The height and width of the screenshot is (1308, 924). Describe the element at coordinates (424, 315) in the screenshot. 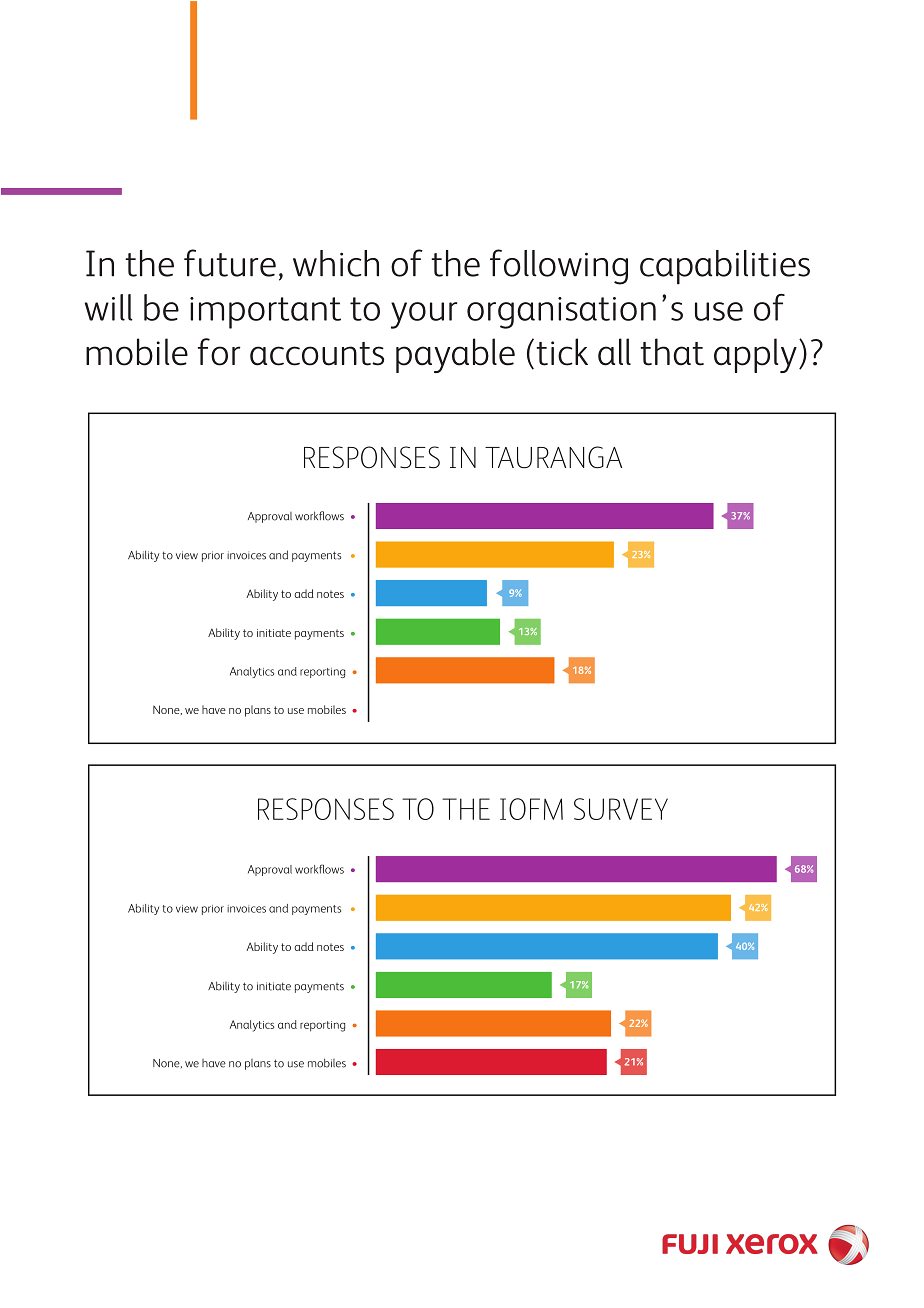

I see `your` at that location.
